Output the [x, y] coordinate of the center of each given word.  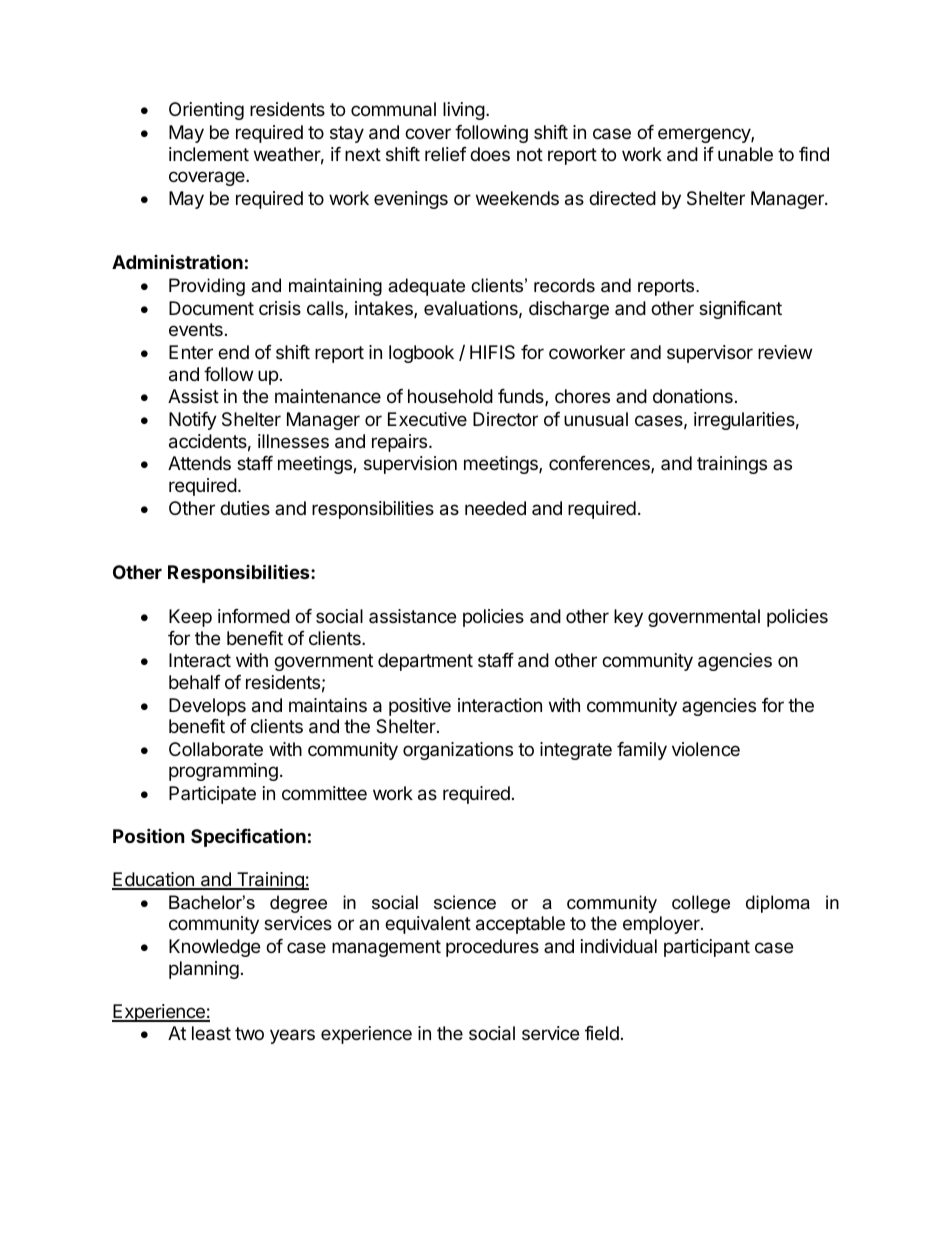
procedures [492, 948]
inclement [209, 154]
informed [254, 616]
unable [745, 154]
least [211, 1033]
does [490, 154]
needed [495, 508]
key [628, 618]
